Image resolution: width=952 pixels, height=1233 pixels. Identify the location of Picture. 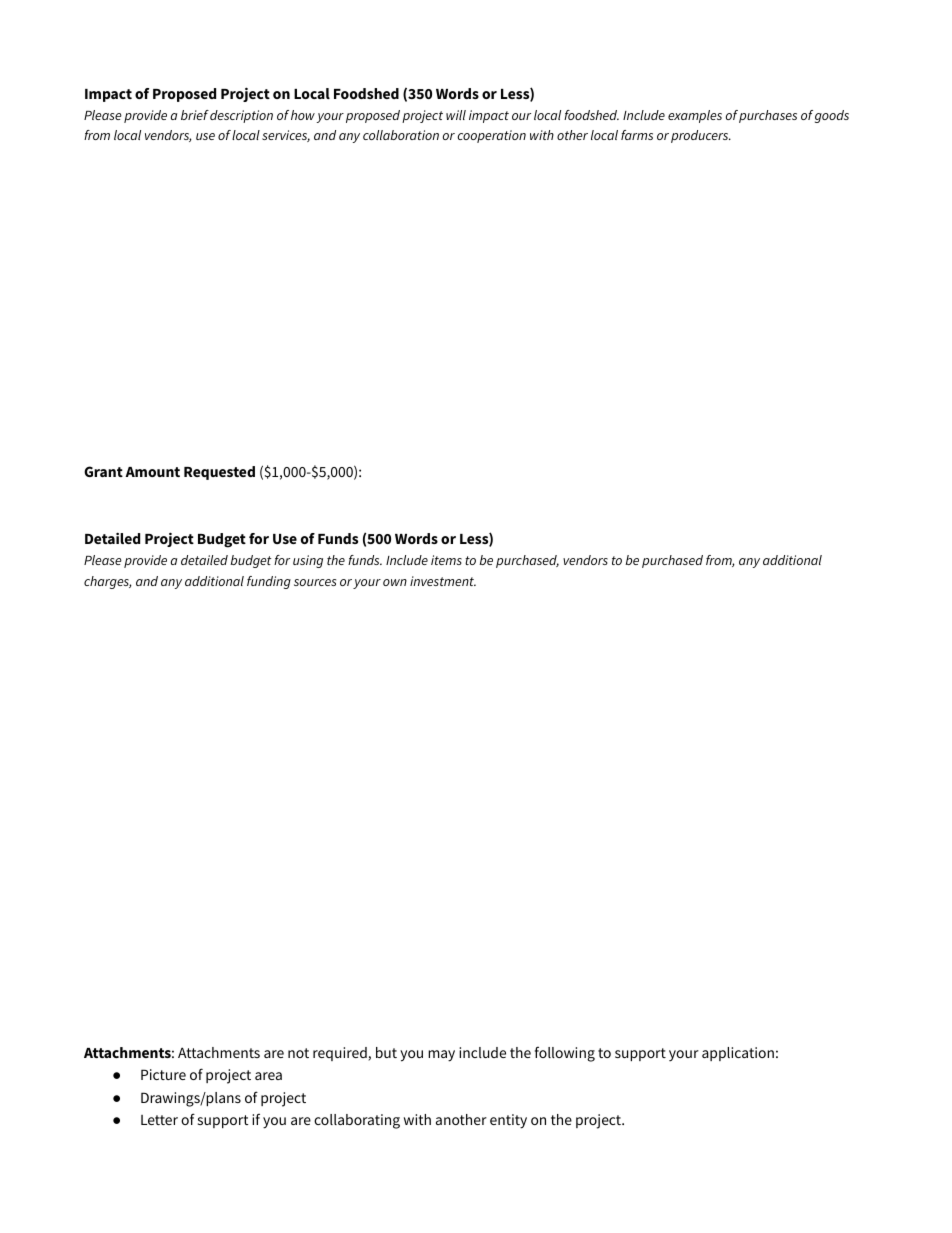
(163, 1074).
